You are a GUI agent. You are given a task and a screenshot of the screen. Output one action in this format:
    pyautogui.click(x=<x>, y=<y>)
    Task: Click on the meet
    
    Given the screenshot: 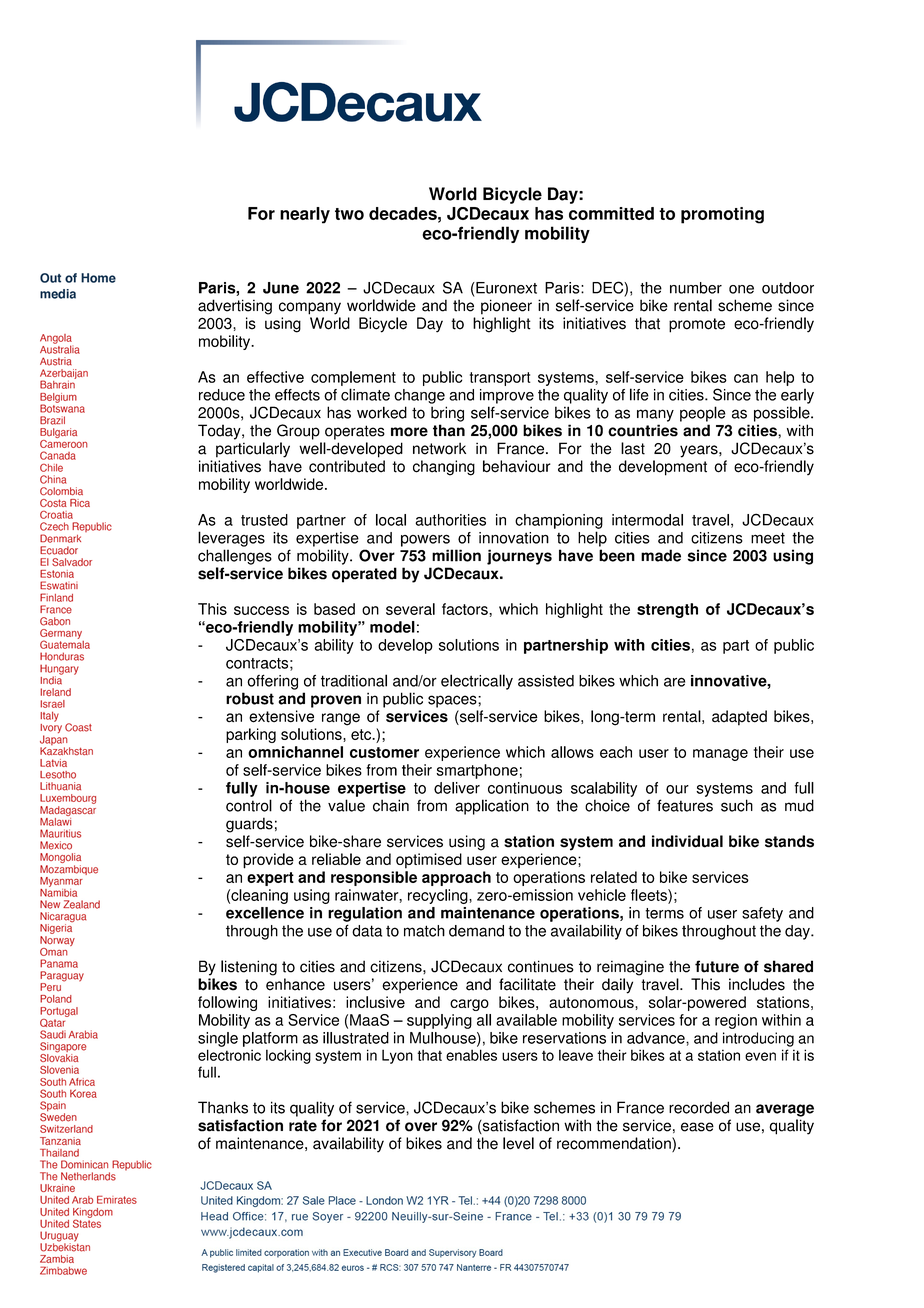 What is the action you would take?
    pyautogui.click(x=768, y=538)
